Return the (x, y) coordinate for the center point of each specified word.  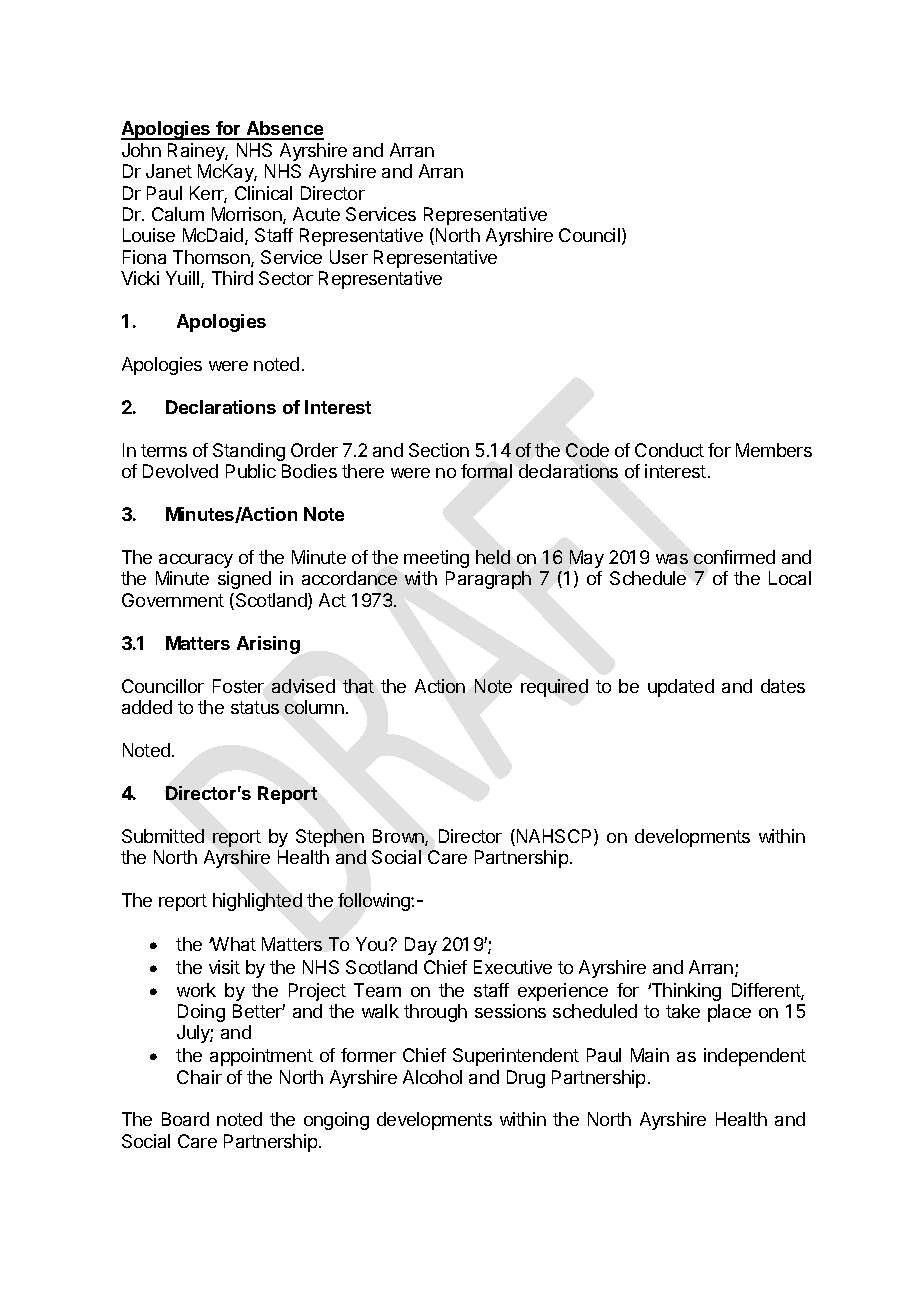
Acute (316, 214)
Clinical (263, 193)
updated (681, 688)
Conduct (669, 450)
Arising (268, 645)
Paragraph (488, 580)
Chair (199, 1077)
